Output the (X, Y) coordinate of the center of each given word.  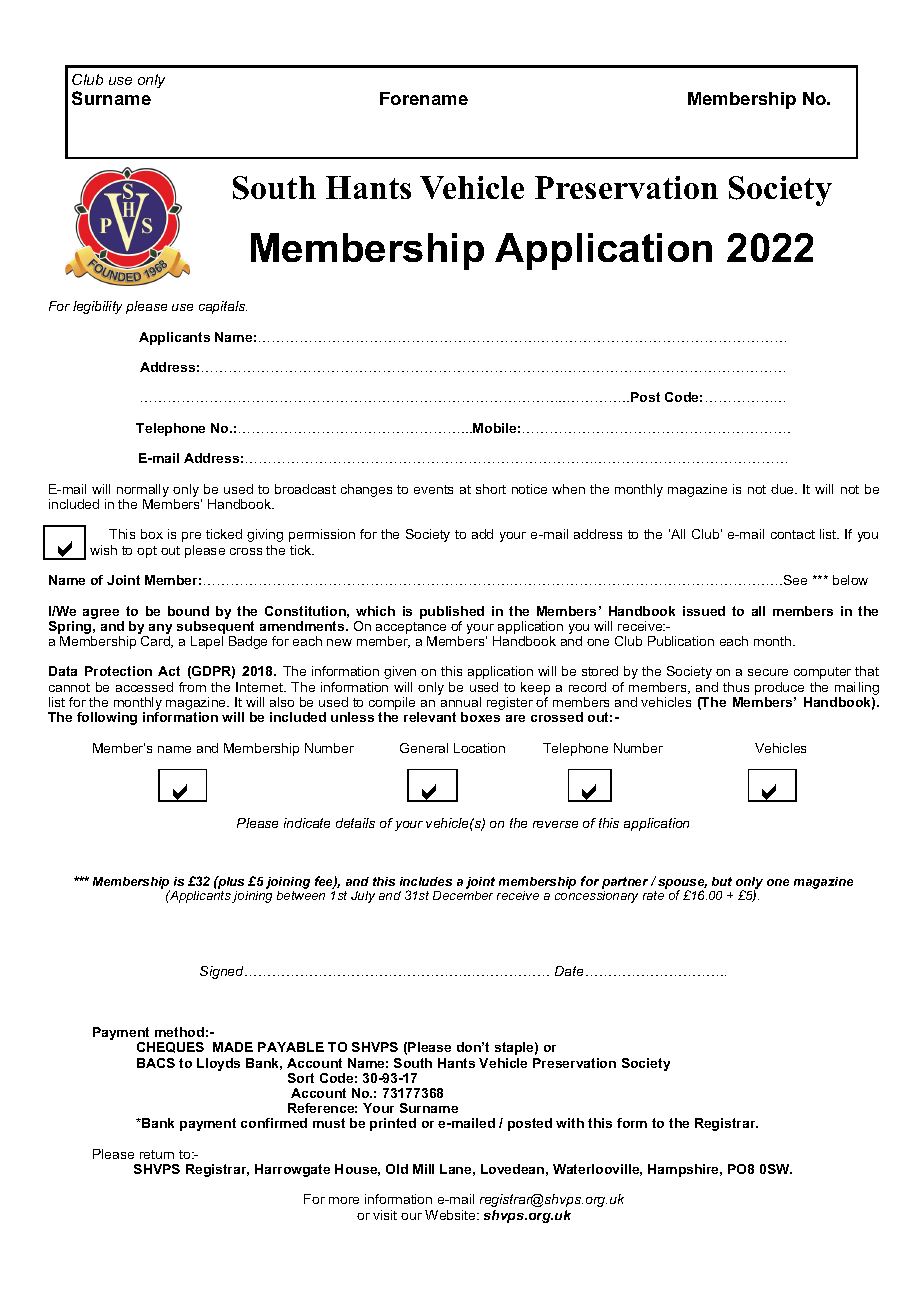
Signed (223, 972)
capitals (223, 307)
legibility (97, 307)
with (570, 1123)
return (157, 1154)
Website (451, 1215)
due (784, 489)
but (722, 881)
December (463, 895)
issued (704, 611)
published (452, 612)
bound (188, 611)
